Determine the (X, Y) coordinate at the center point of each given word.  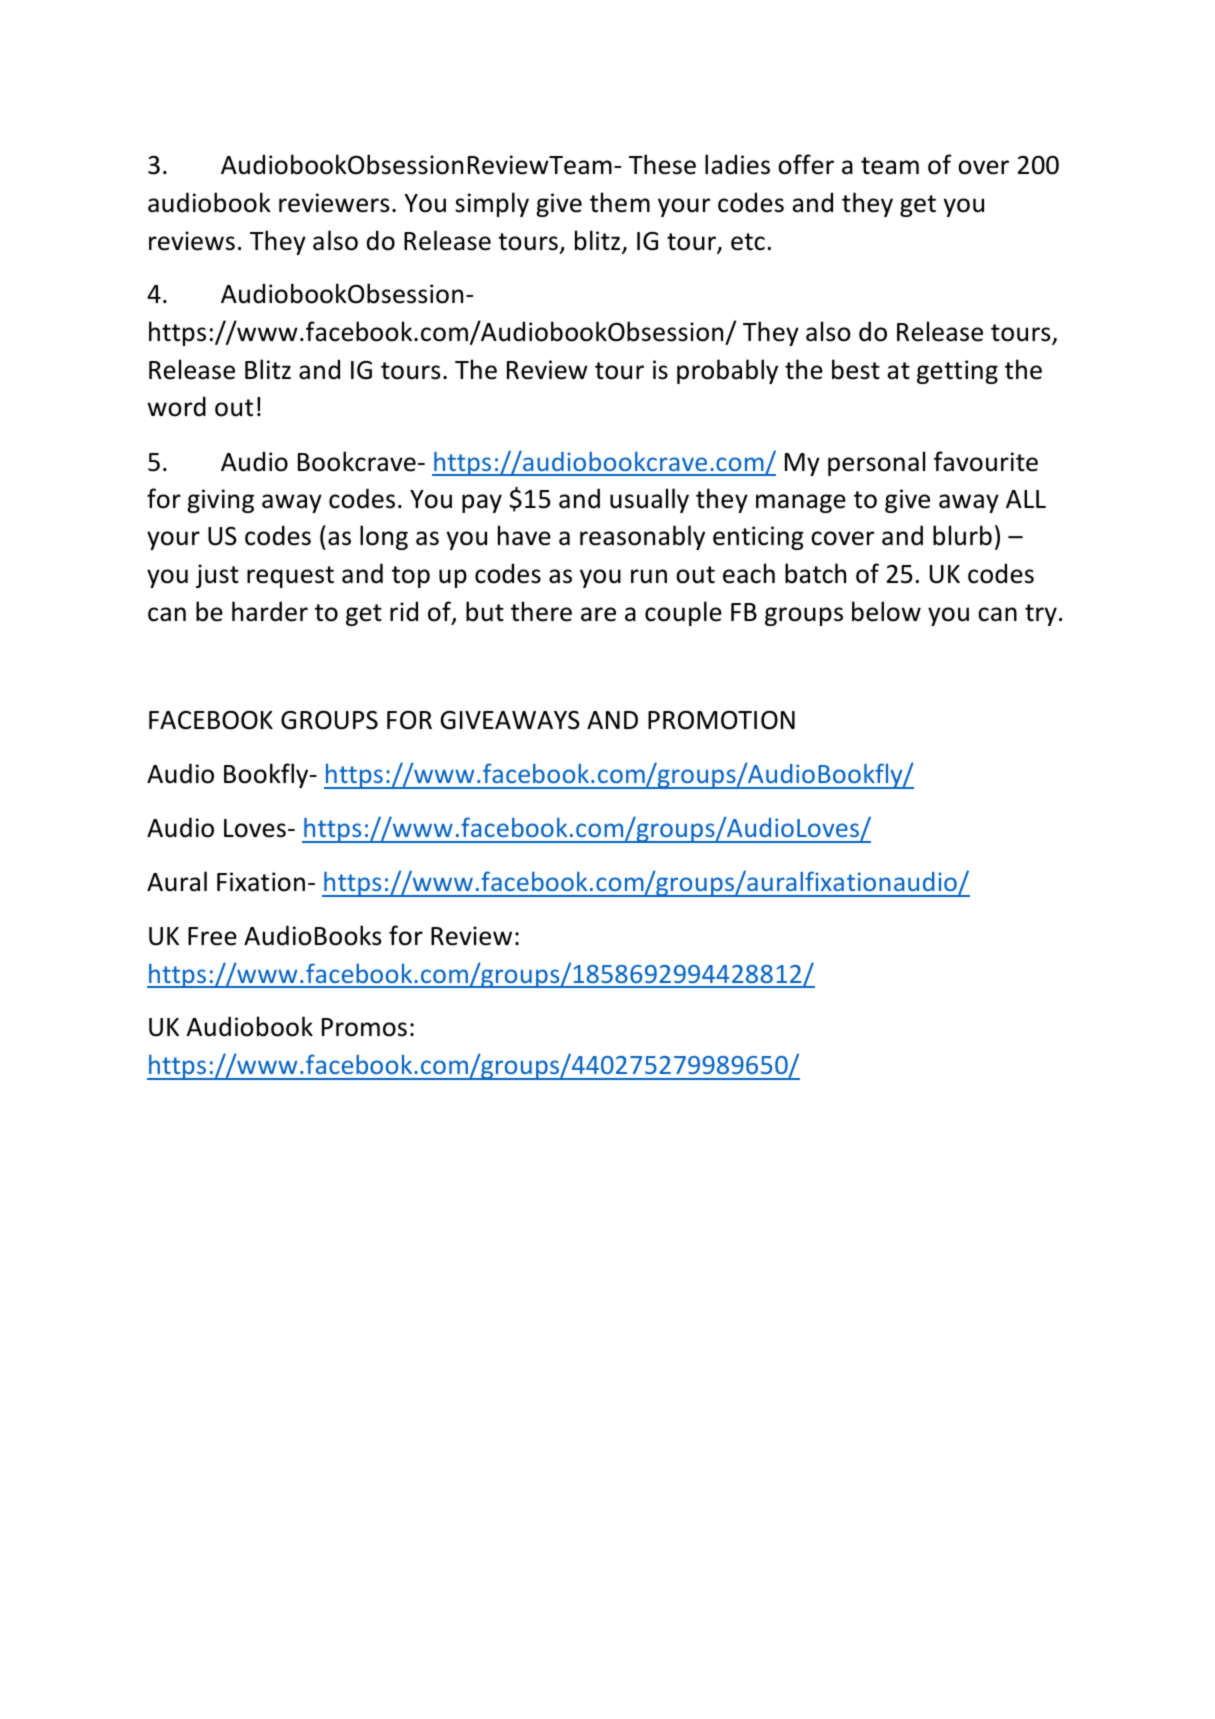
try (1041, 615)
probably (727, 371)
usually (649, 500)
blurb (962, 535)
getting (957, 372)
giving (220, 501)
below (886, 611)
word (177, 406)
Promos (364, 1027)
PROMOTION (721, 720)
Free (212, 936)
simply (492, 204)
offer (806, 164)
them (620, 202)
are (598, 614)
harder (270, 611)
